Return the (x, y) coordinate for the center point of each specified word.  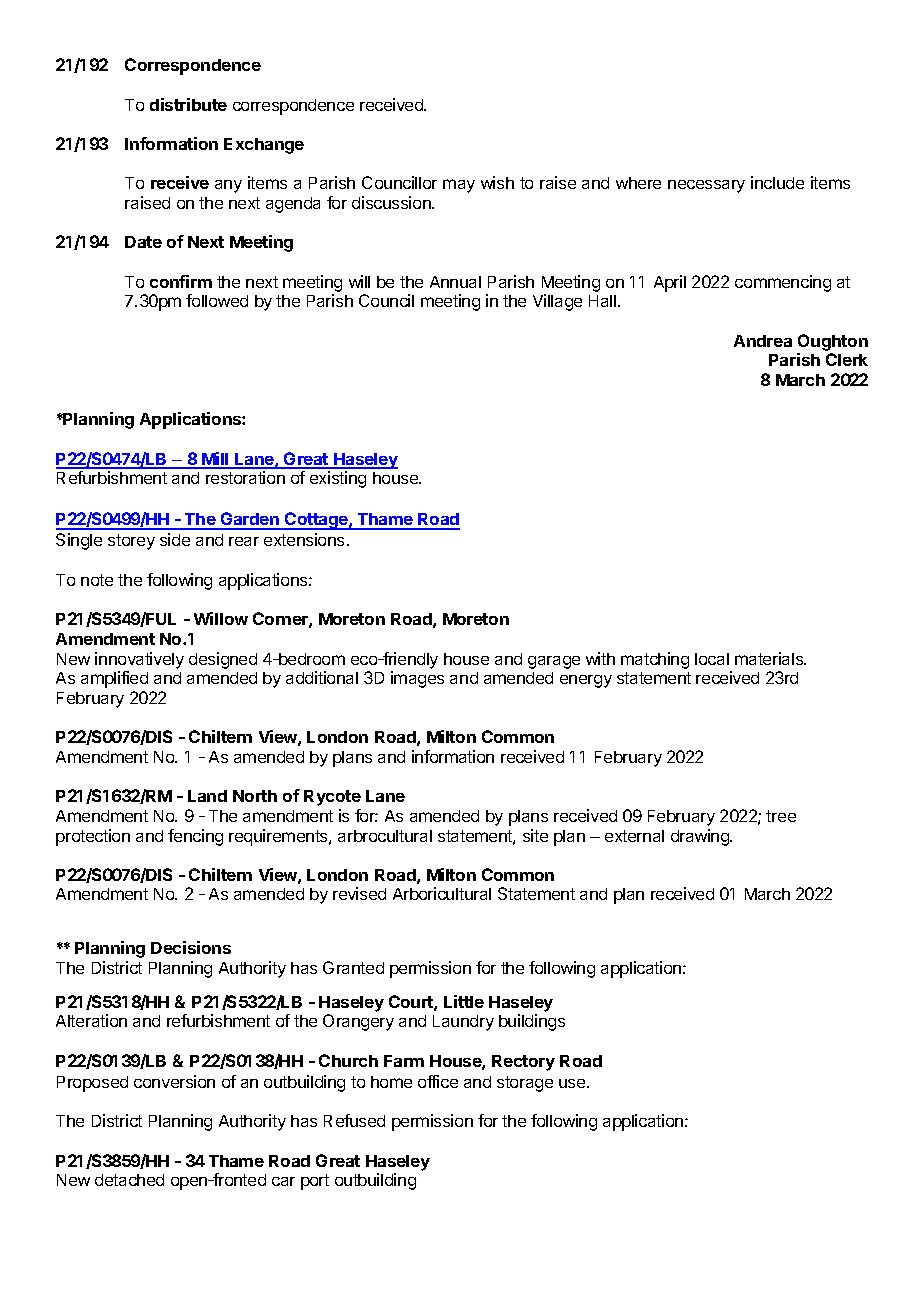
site (535, 835)
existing (338, 479)
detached (129, 1180)
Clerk (847, 359)
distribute (188, 104)
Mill (215, 460)
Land (207, 796)
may (459, 186)
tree (781, 816)
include (777, 182)
